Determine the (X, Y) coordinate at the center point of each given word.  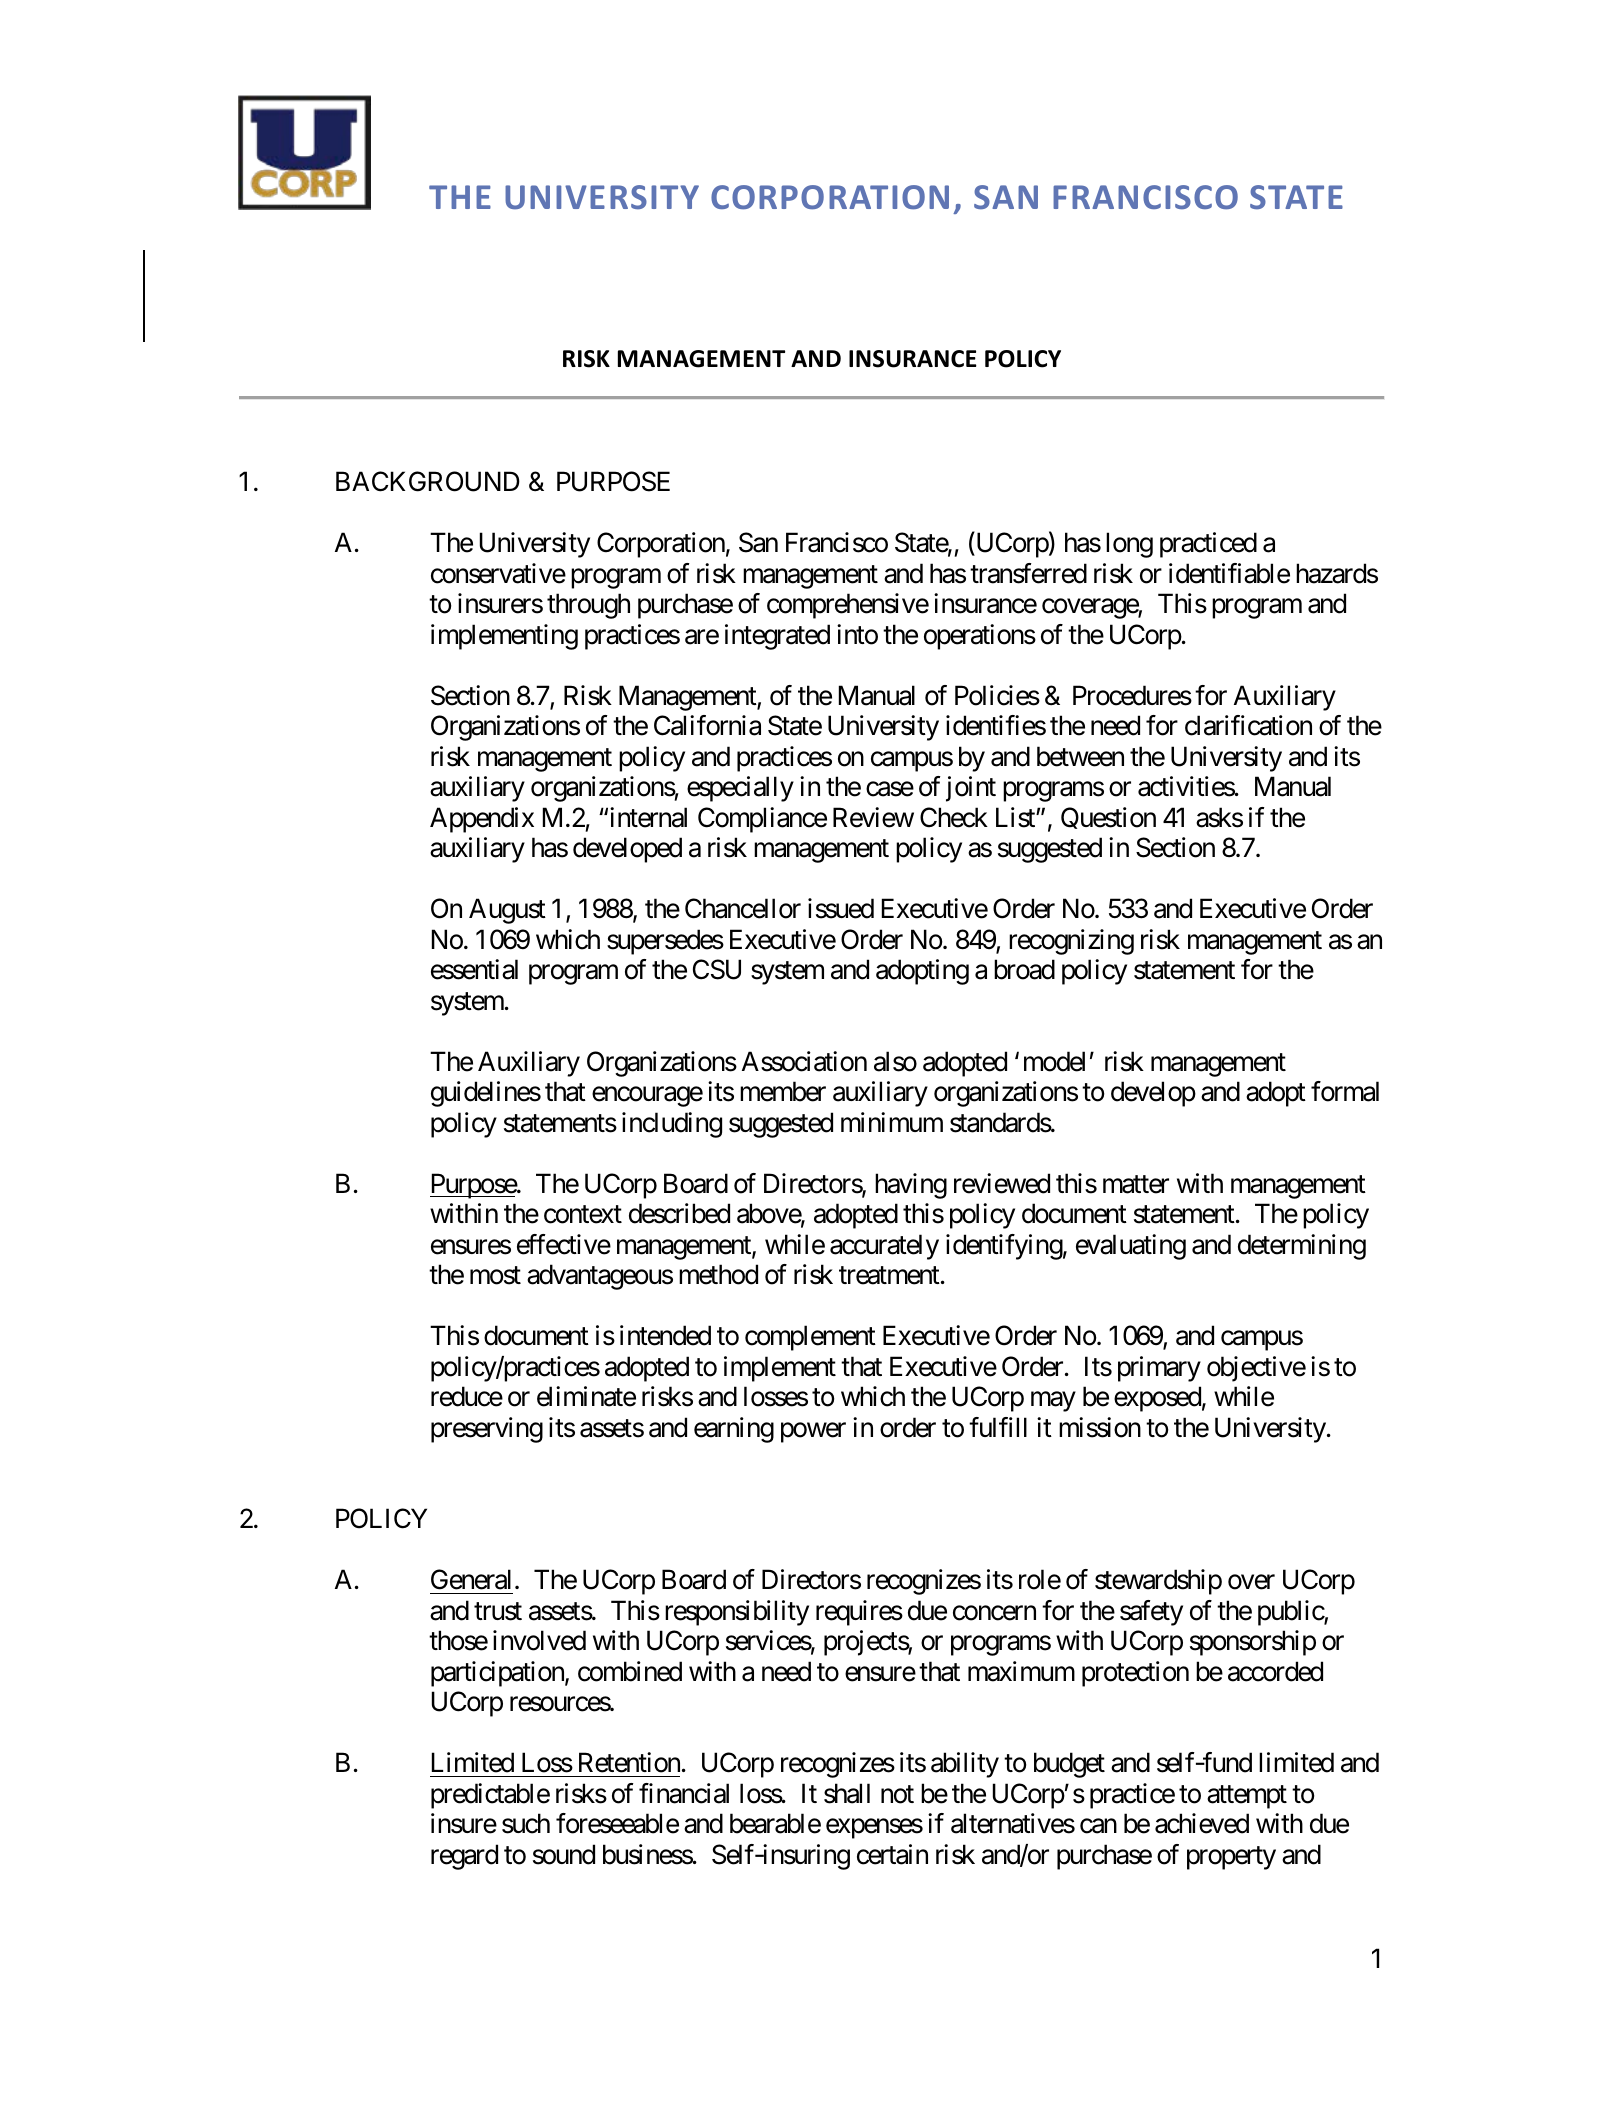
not (897, 1795)
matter (1136, 1184)
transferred (1028, 573)
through (588, 606)
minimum (892, 1122)
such (526, 1823)
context (583, 1215)
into (857, 634)
